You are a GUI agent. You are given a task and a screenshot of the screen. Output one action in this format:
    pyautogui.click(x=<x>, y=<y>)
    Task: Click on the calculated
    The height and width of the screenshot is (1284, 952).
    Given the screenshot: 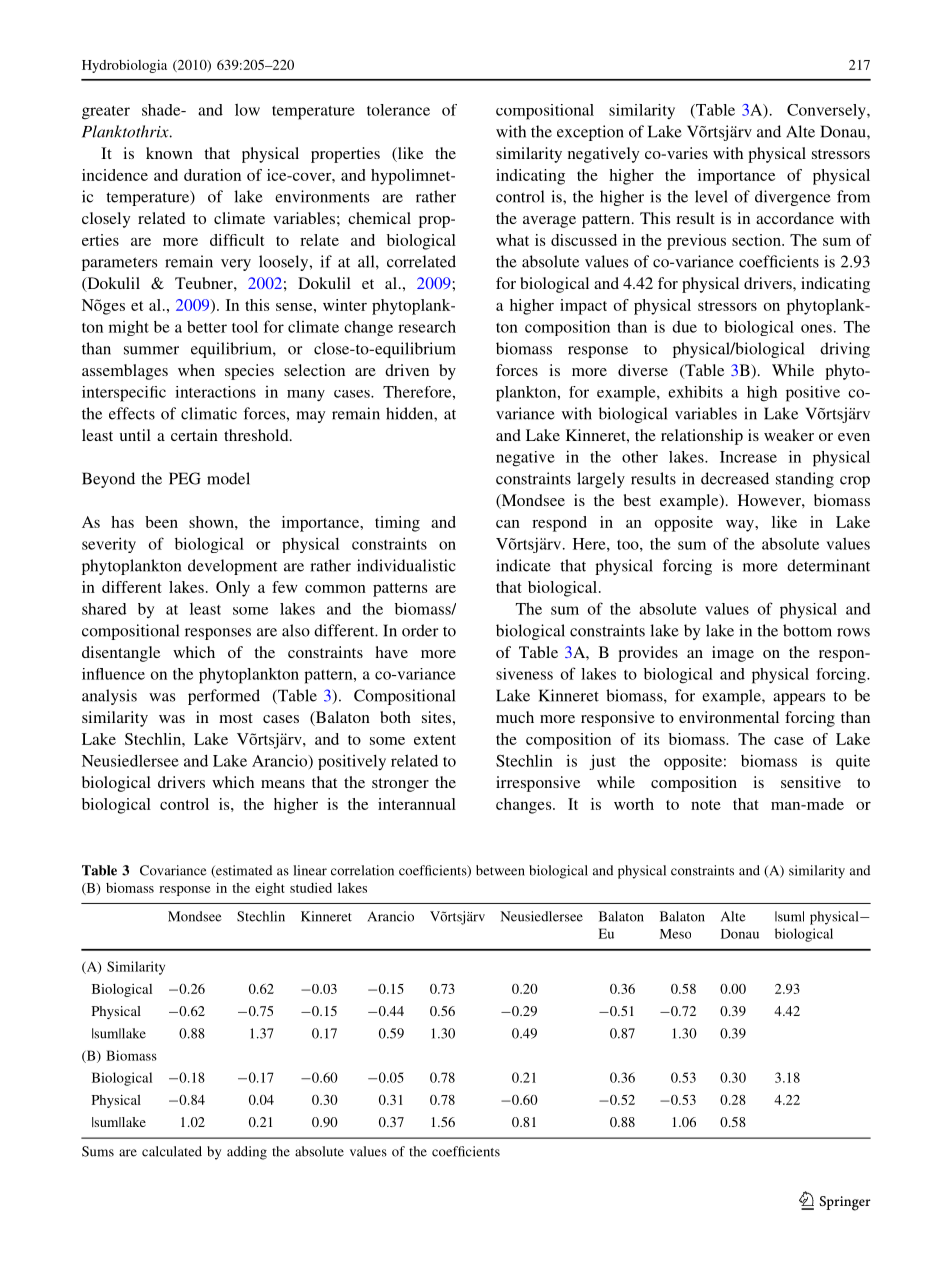 What is the action you would take?
    pyautogui.click(x=172, y=1151)
